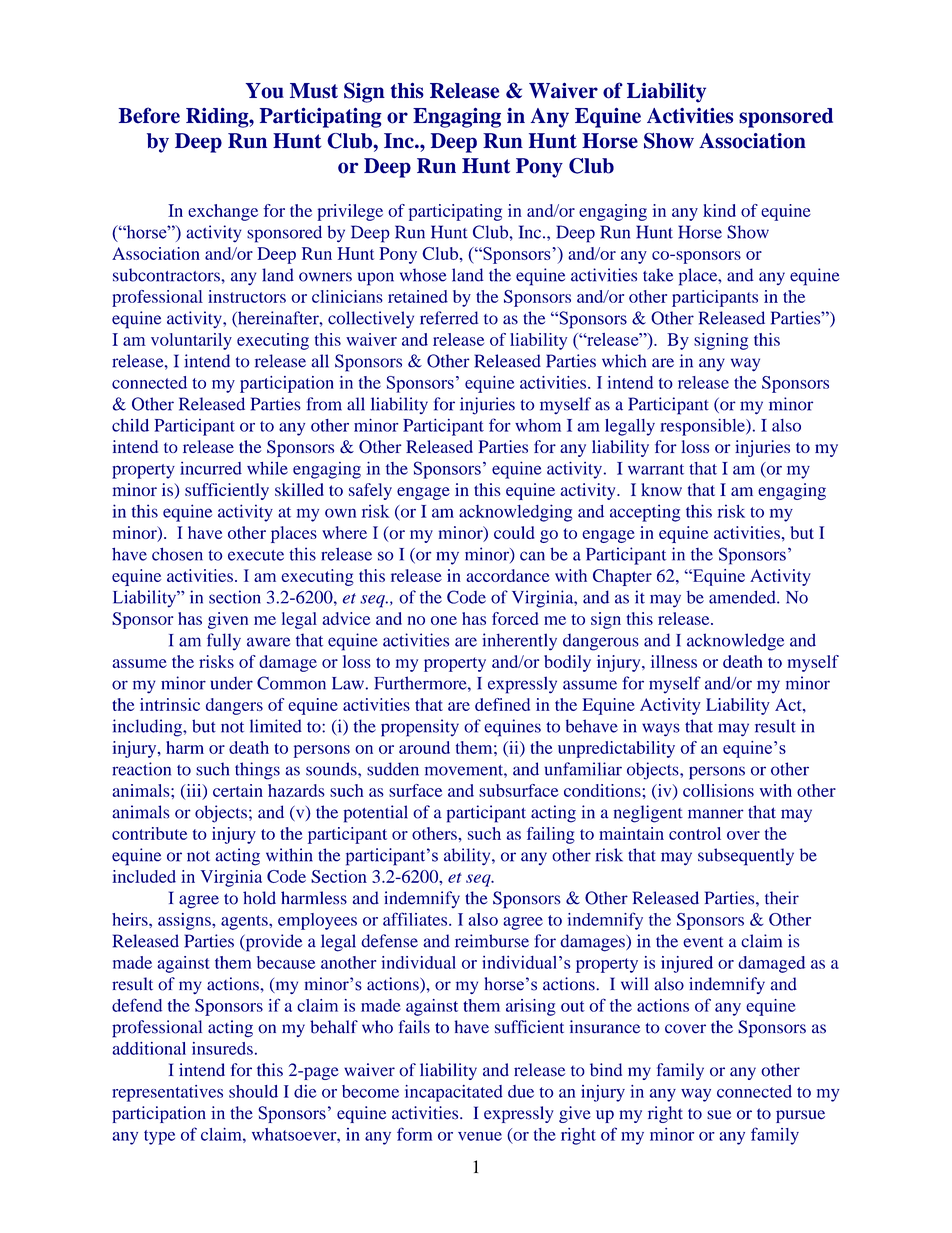  What do you see at coordinates (149, 115) in the screenshot?
I see `Before` at bounding box center [149, 115].
